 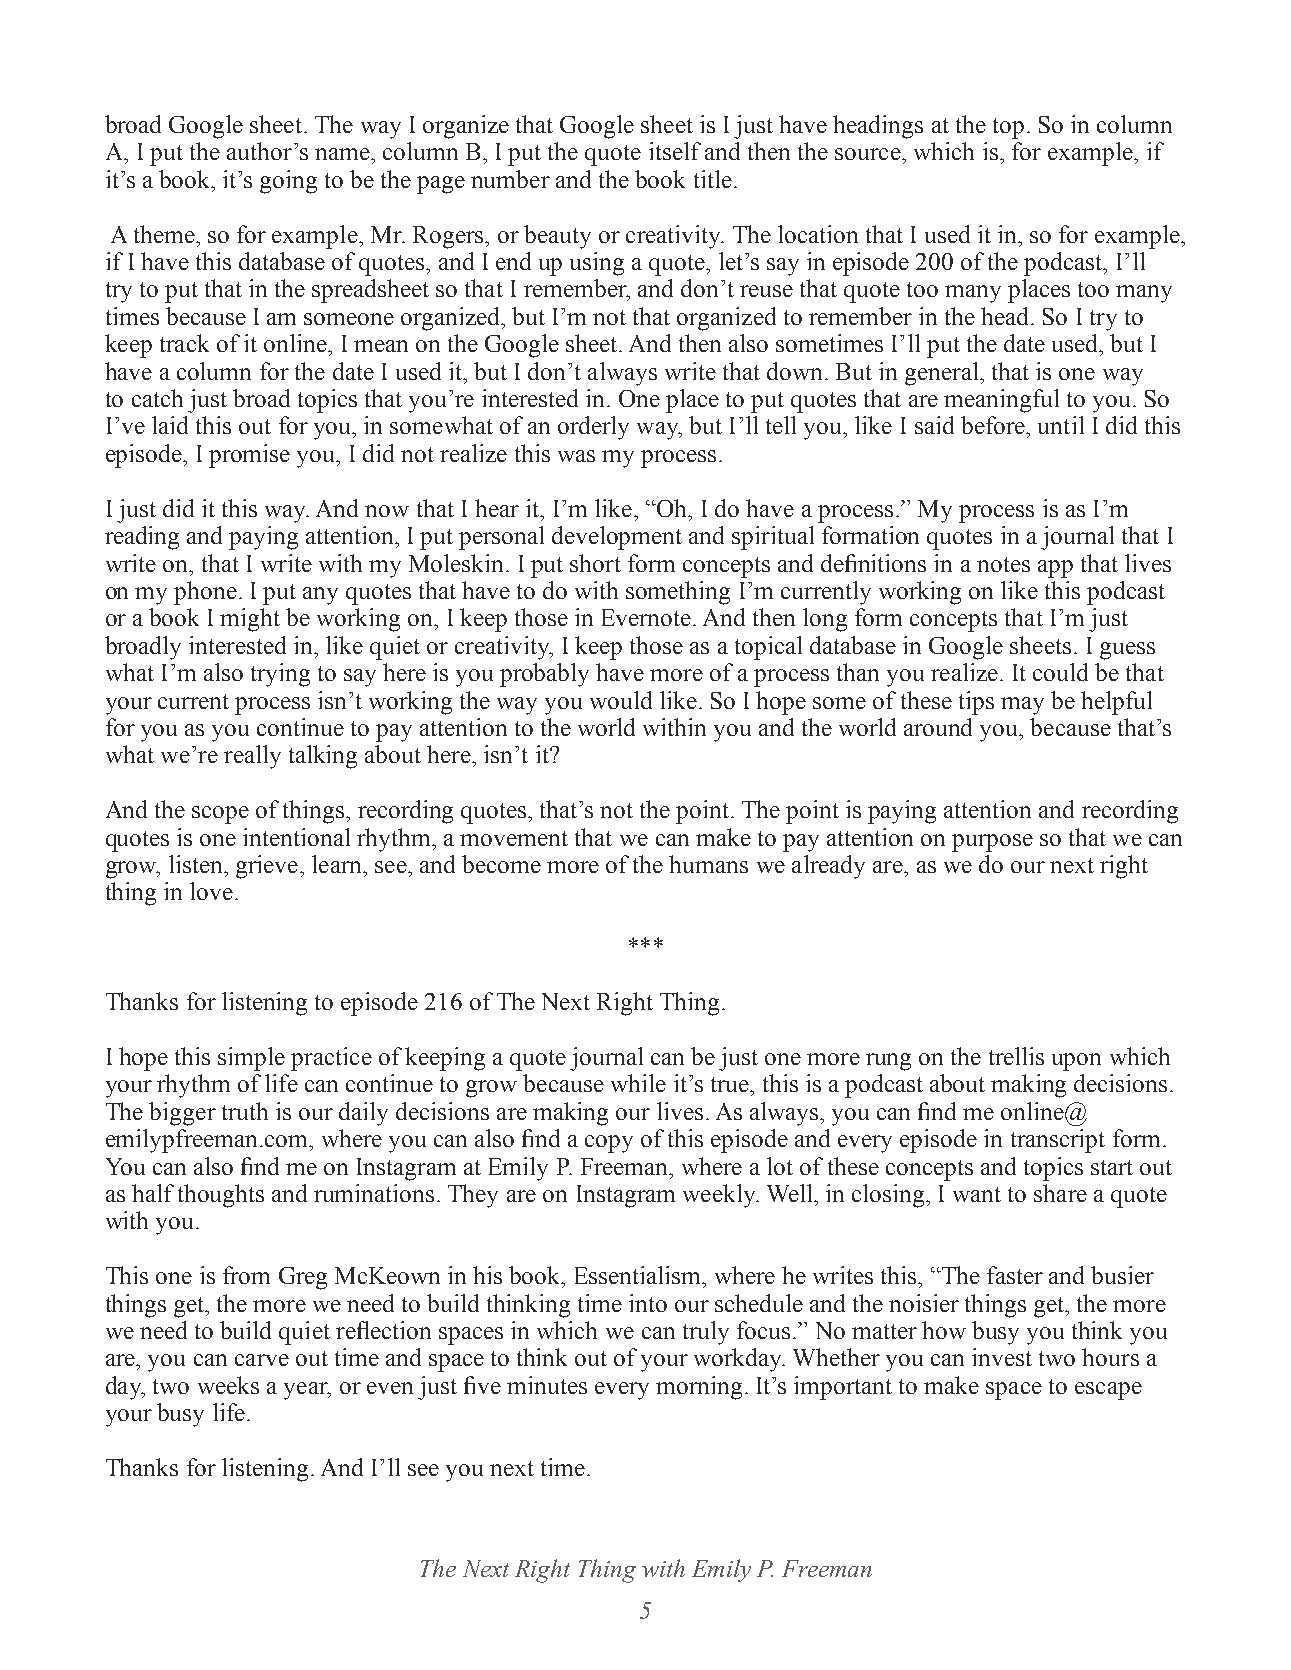 I want to click on phone, so click(x=205, y=593).
